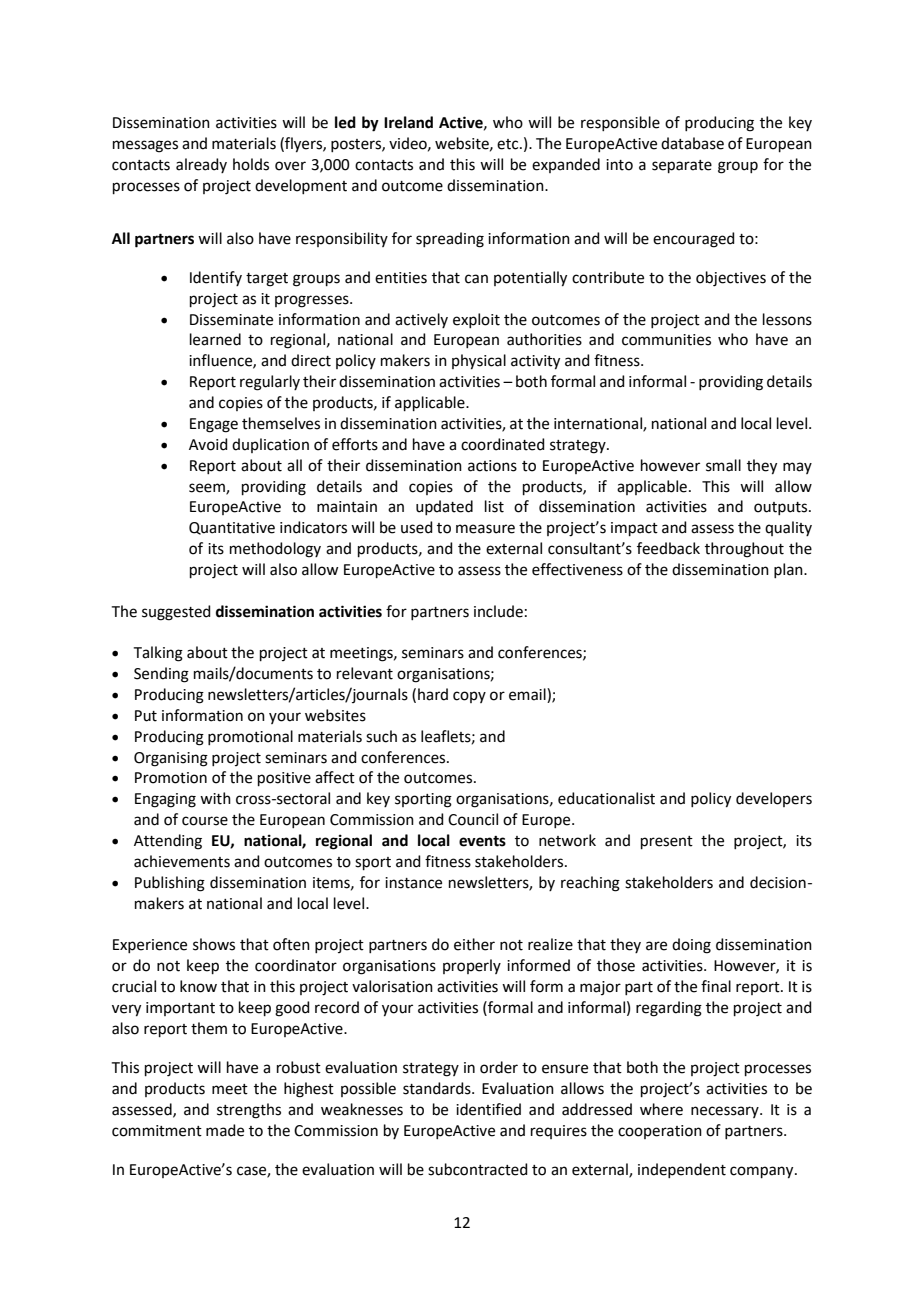 The image size is (924, 1308). Describe the element at coordinates (509, 144) in the screenshot. I see `etc` at that location.
